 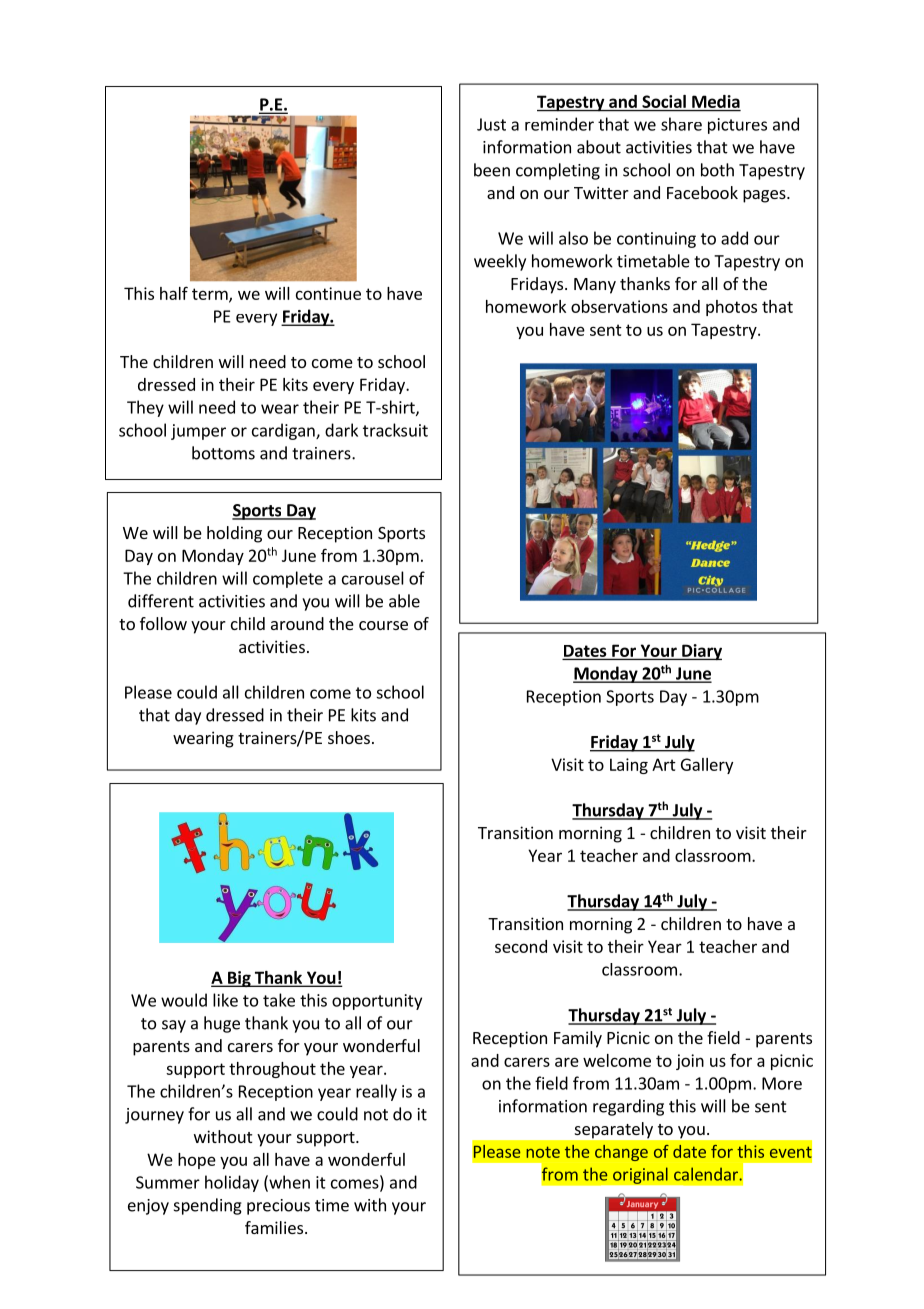 What do you see at coordinates (395, 430) in the page?
I see `tracksuit` at bounding box center [395, 430].
